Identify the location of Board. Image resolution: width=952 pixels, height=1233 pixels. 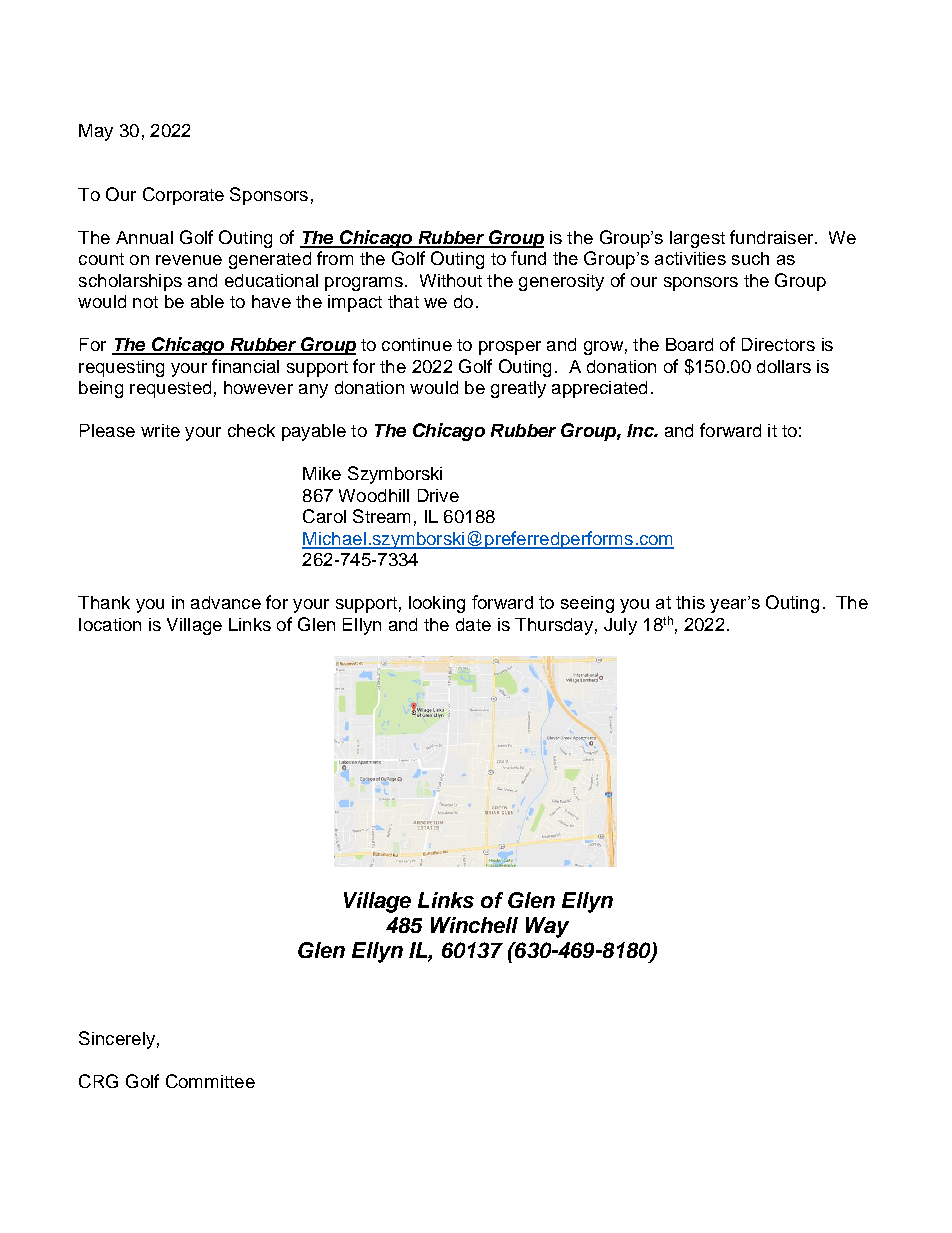
(689, 344).
